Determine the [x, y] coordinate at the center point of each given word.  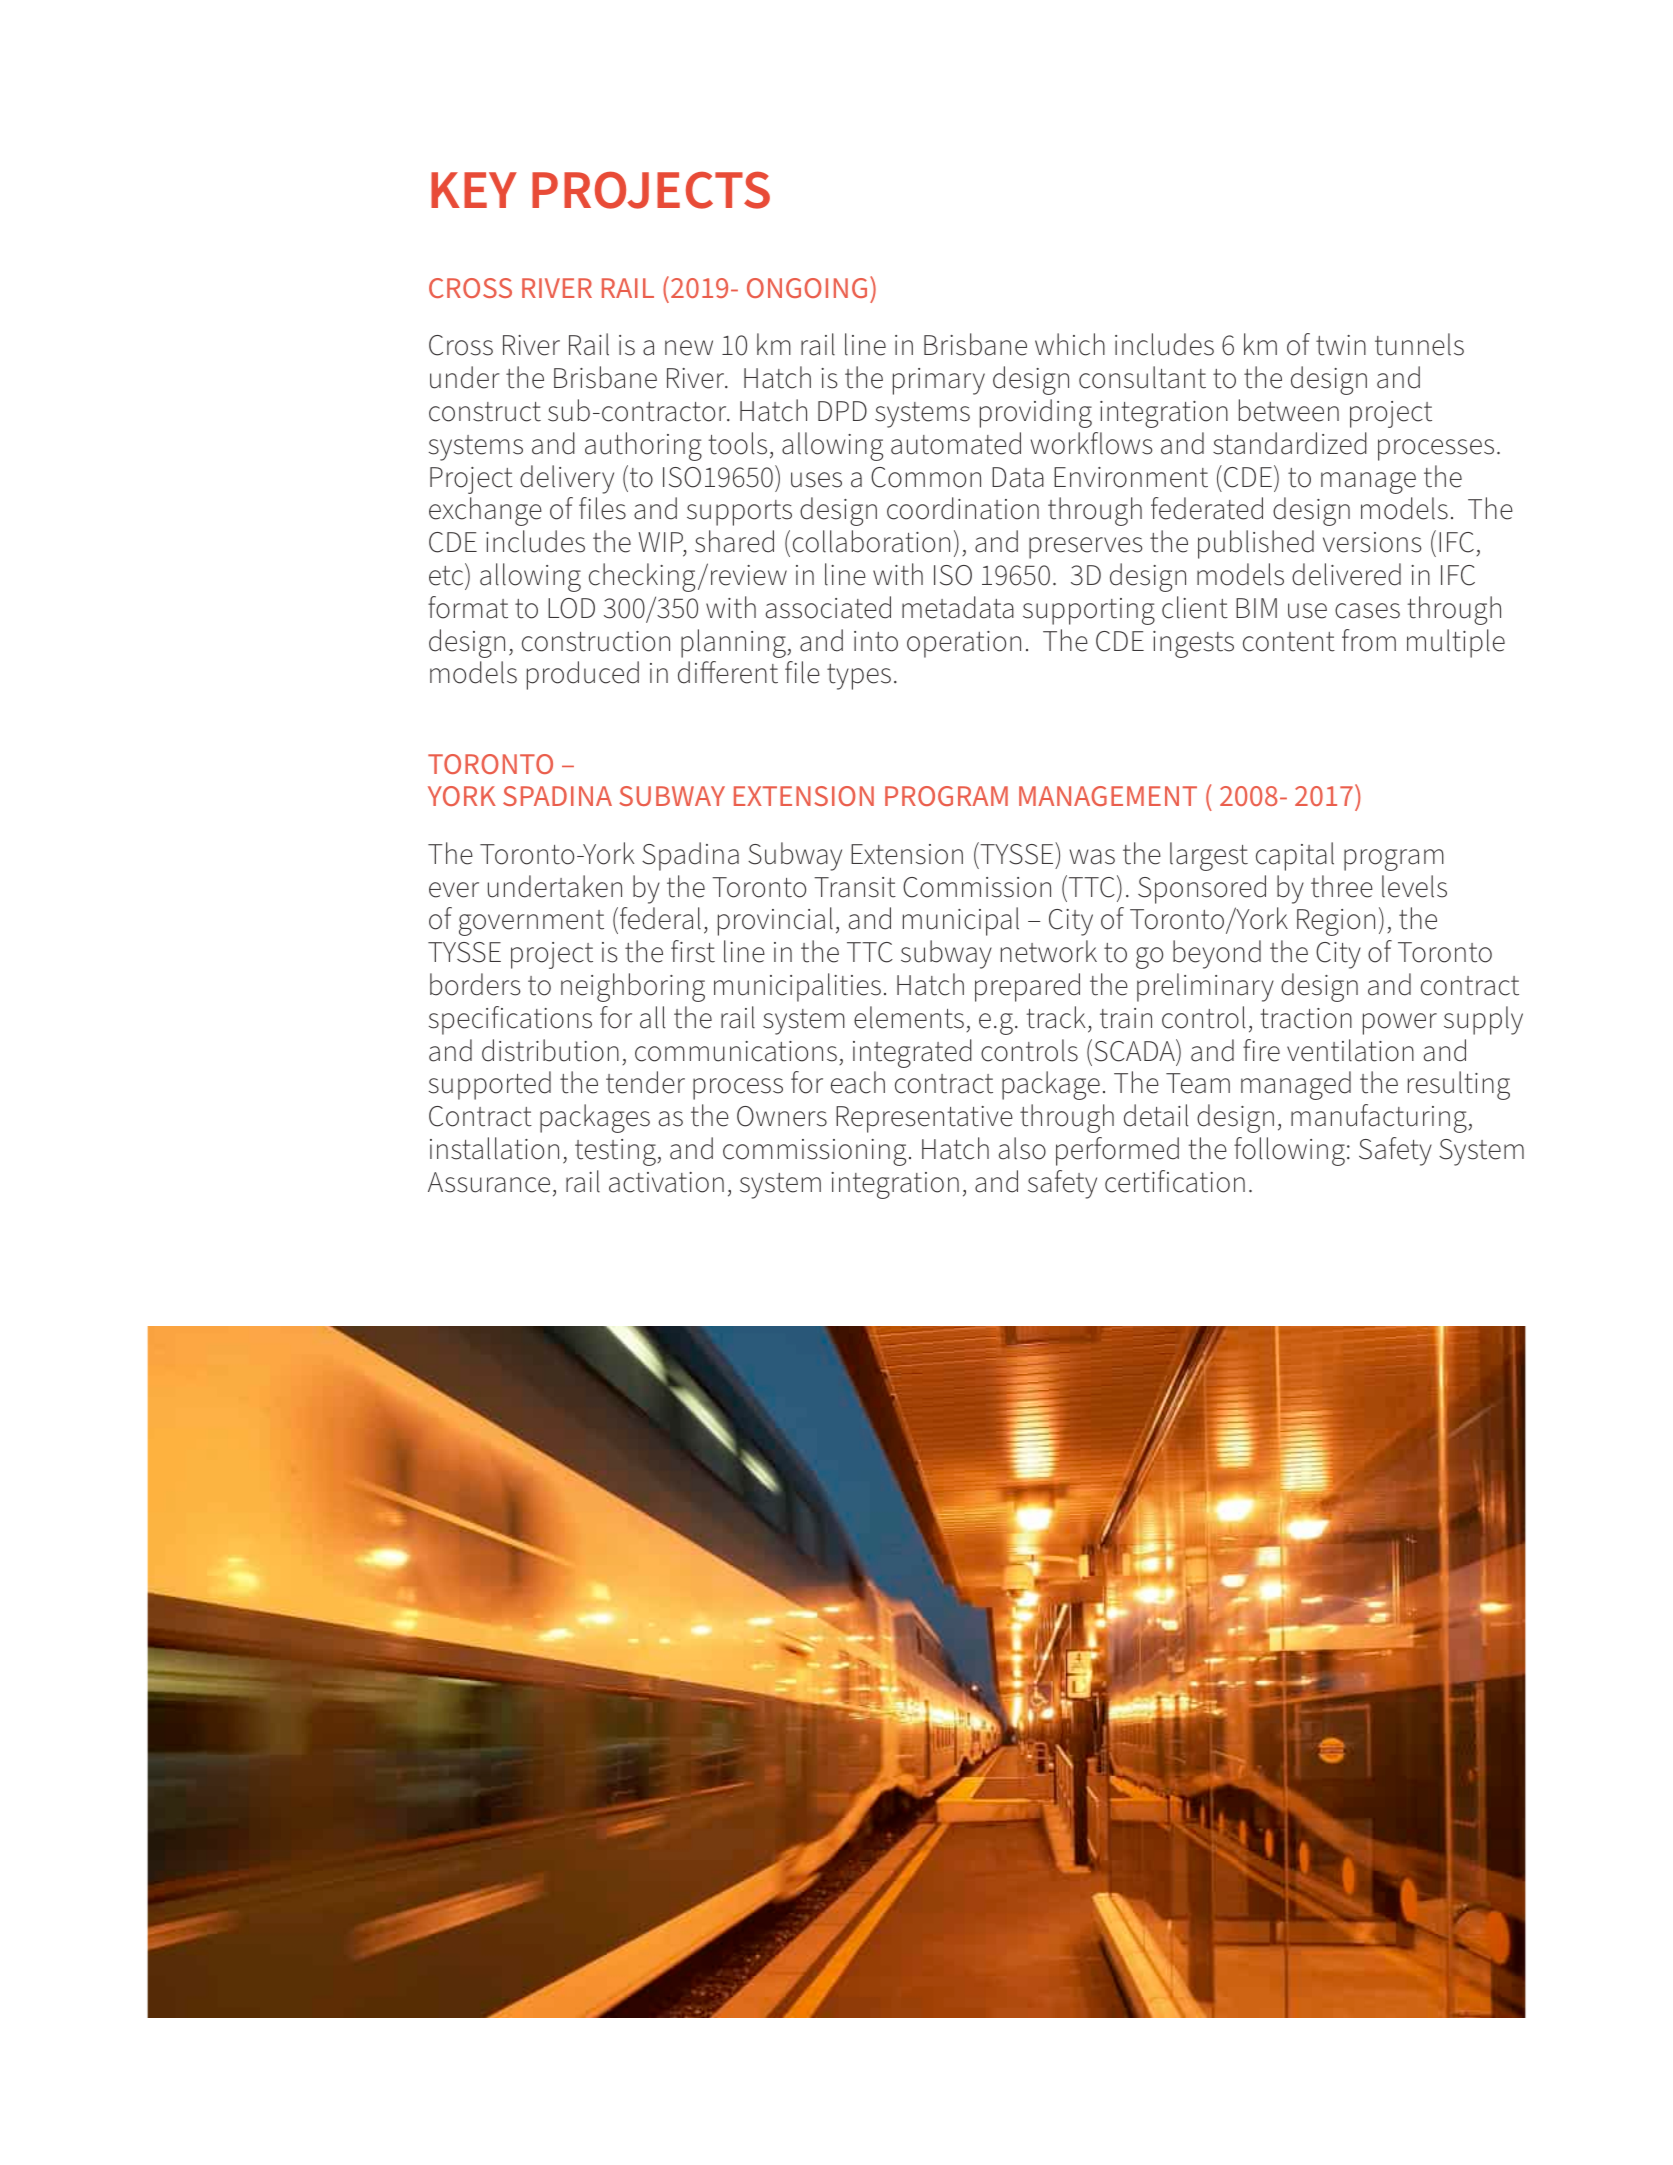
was [1092, 857]
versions [1372, 542]
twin [1341, 345]
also [1022, 1148]
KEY [474, 190]
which [1070, 344]
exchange [485, 511]
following [1289, 1151]
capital [1295, 856]
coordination [963, 508]
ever [454, 890]
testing [616, 1152]
